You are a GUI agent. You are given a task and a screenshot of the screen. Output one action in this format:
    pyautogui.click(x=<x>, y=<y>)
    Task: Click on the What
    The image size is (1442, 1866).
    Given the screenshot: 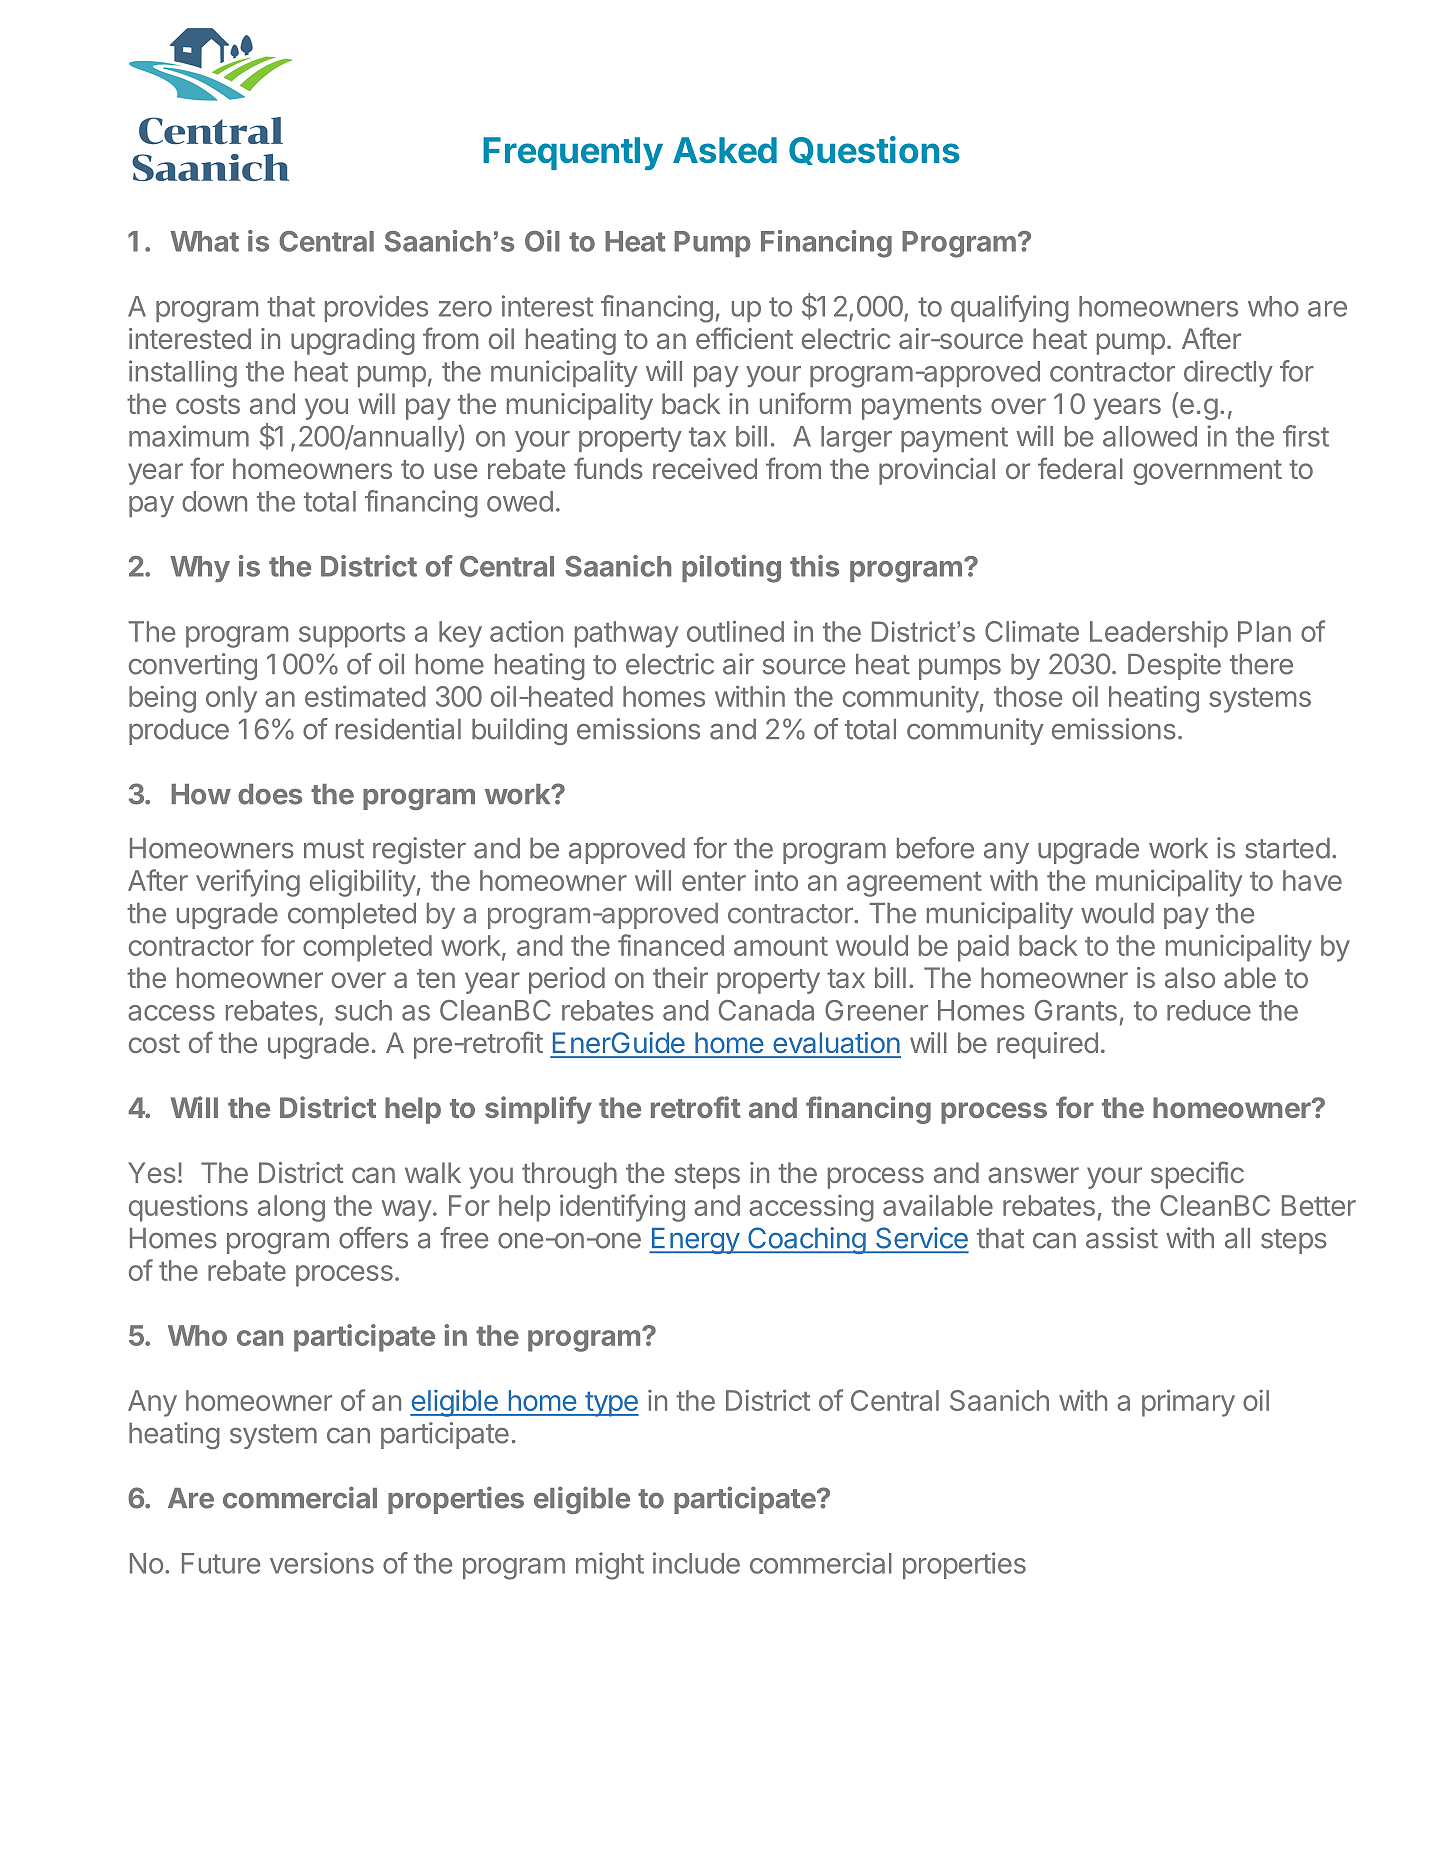 What is the action you would take?
    pyautogui.click(x=204, y=241)
